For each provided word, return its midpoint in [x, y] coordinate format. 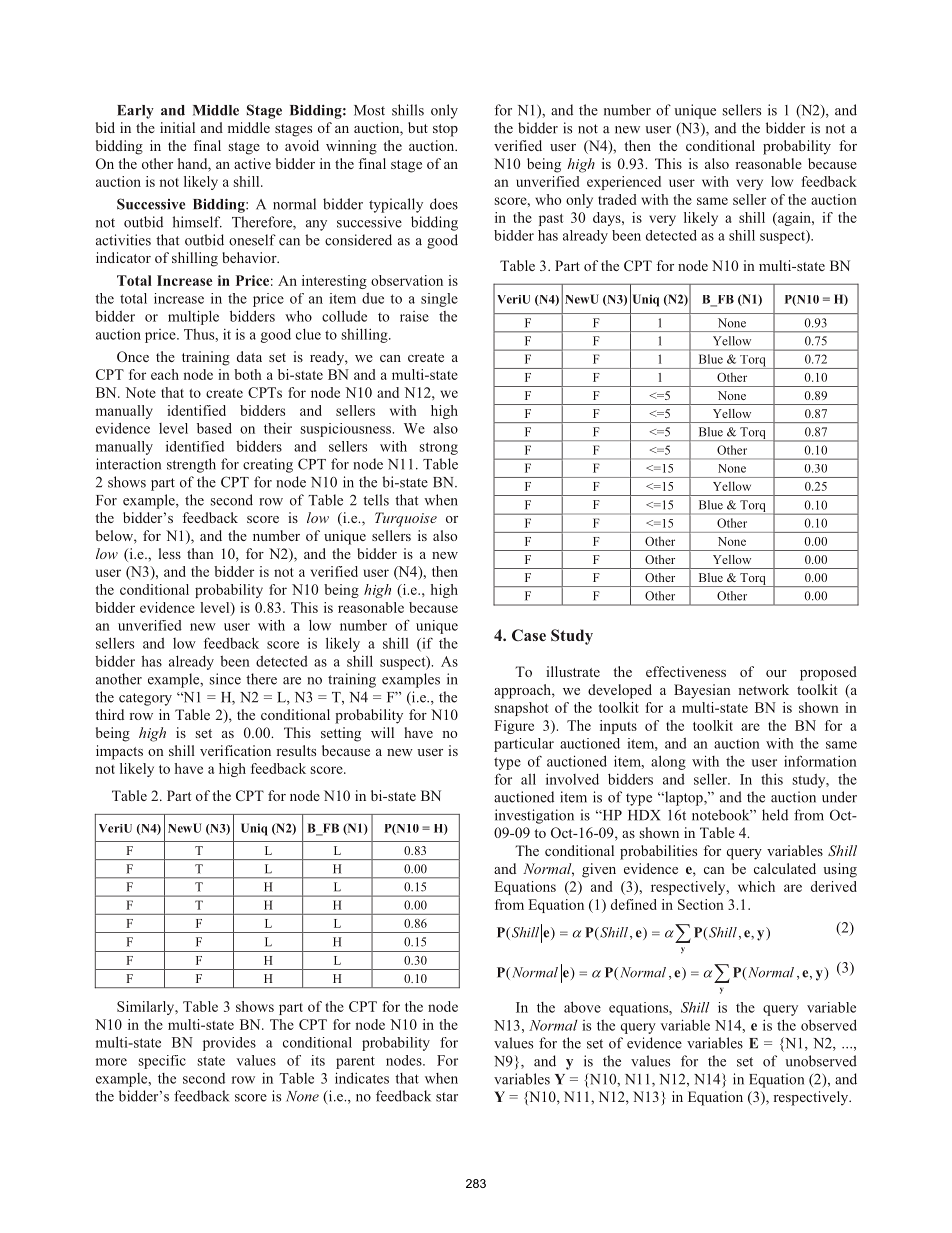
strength [191, 465]
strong [439, 448]
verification [235, 750]
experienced [624, 183]
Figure [514, 727]
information [820, 761]
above [582, 1007]
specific [162, 1062]
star [447, 1097]
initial [177, 127]
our [776, 673]
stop [445, 130]
